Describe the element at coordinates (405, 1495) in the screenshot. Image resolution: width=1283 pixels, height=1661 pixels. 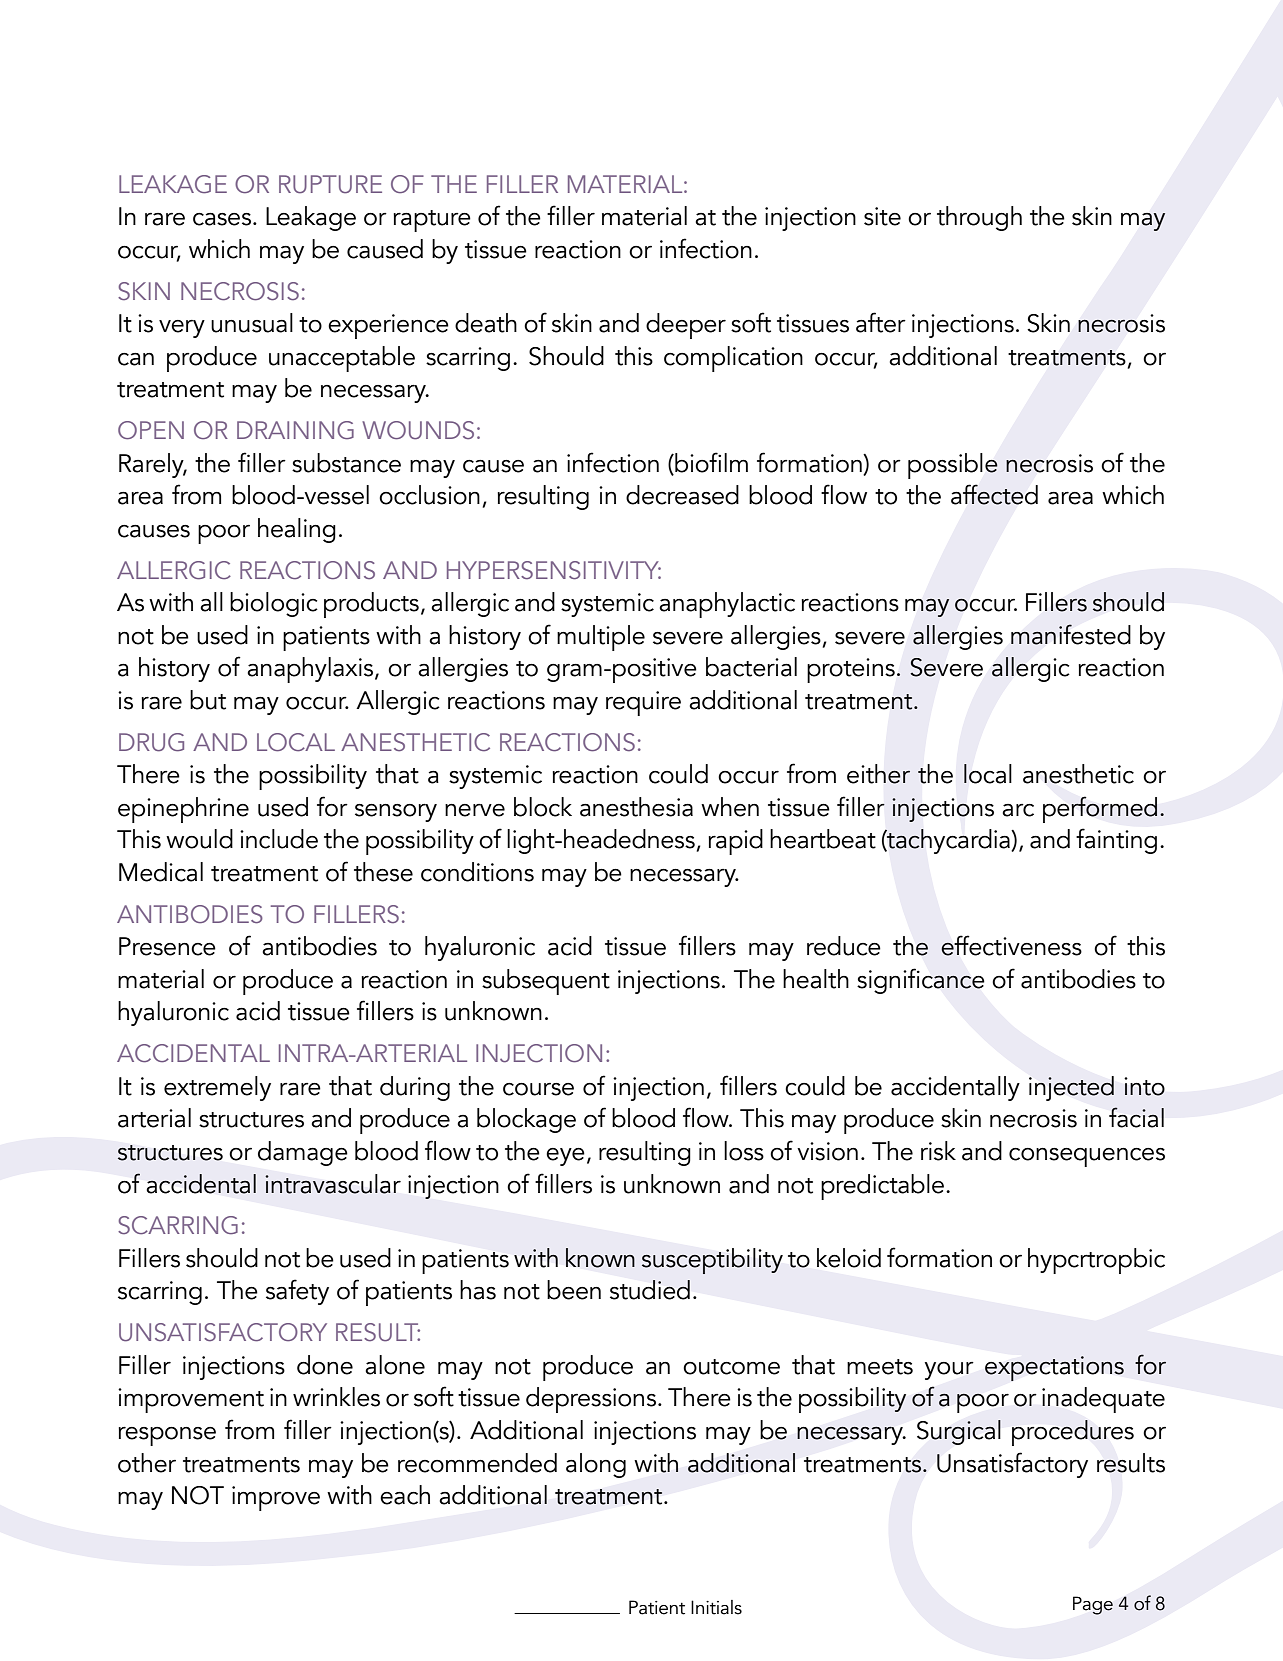
I see `each` at that location.
